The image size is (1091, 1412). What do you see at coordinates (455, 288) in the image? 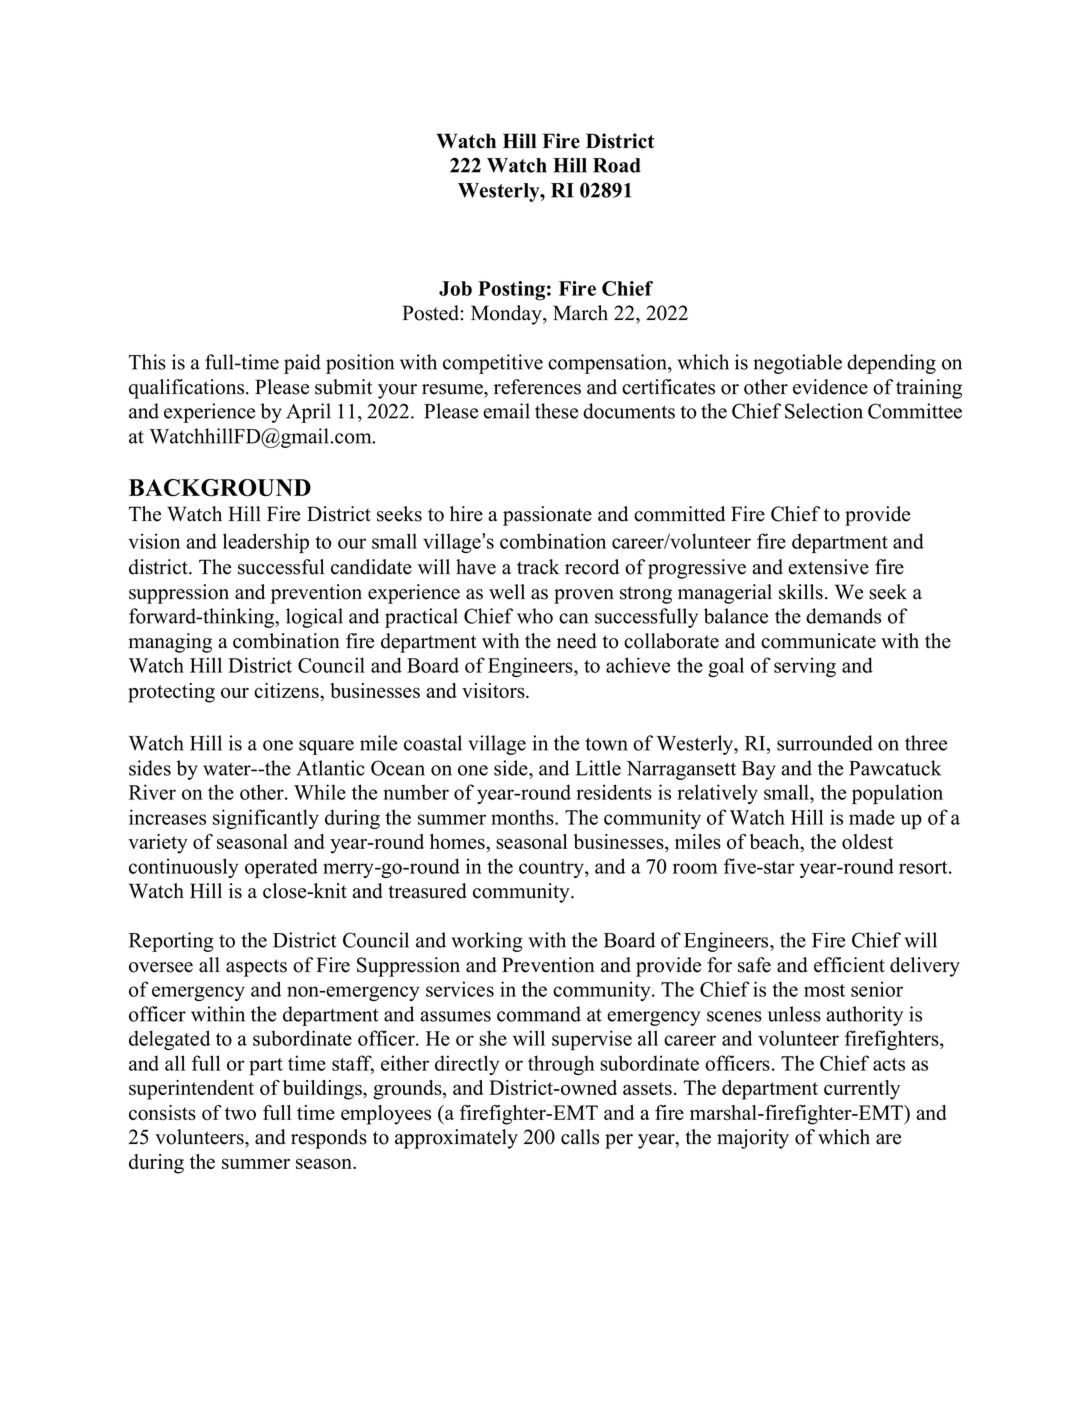
I see `Job` at bounding box center [455, 288].
